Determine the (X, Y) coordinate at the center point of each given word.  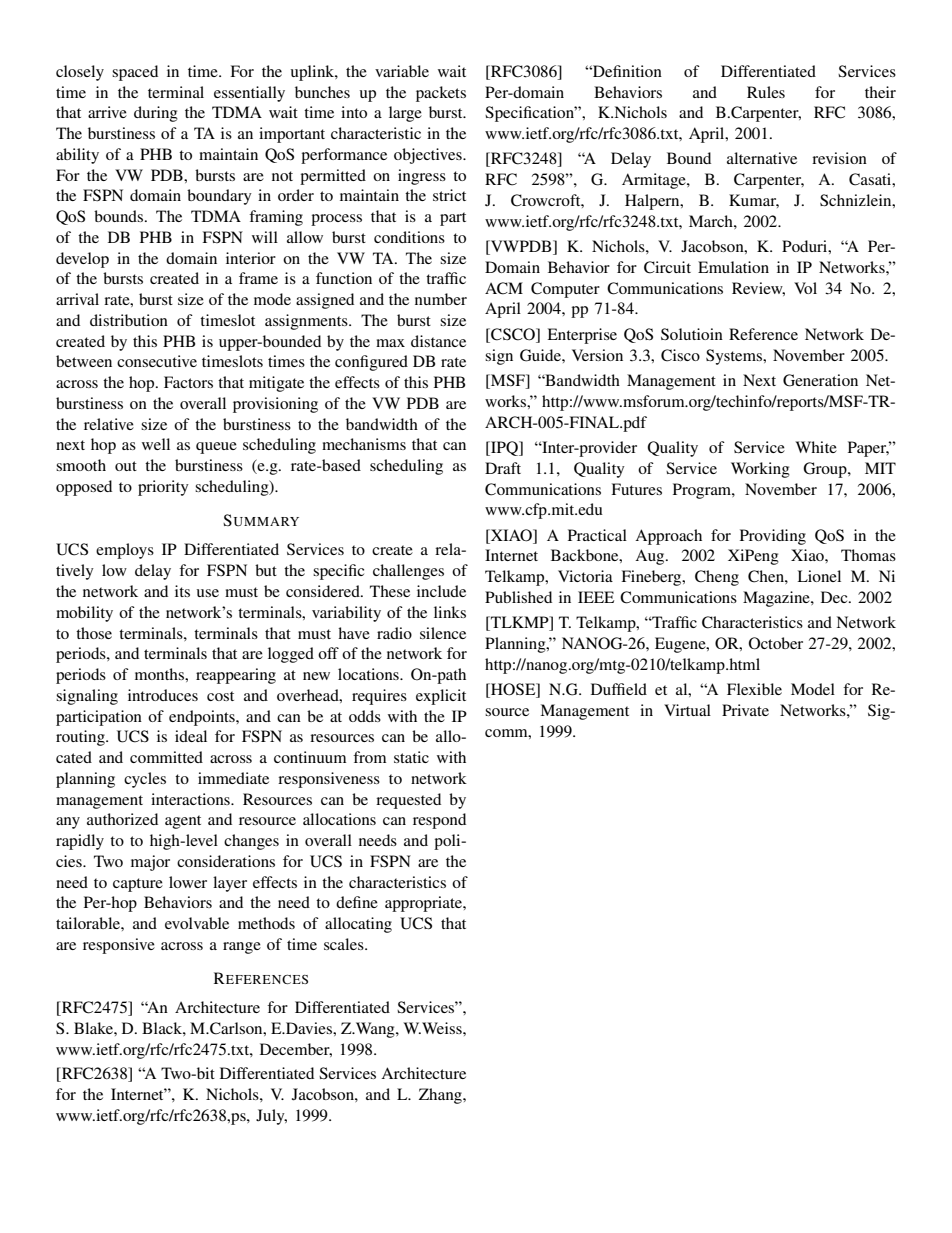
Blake (94, 1028)
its (182, 591)
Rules (766, 92)
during (156, 114)
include (441, 591)
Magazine (777, 599)
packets (441, 94)
